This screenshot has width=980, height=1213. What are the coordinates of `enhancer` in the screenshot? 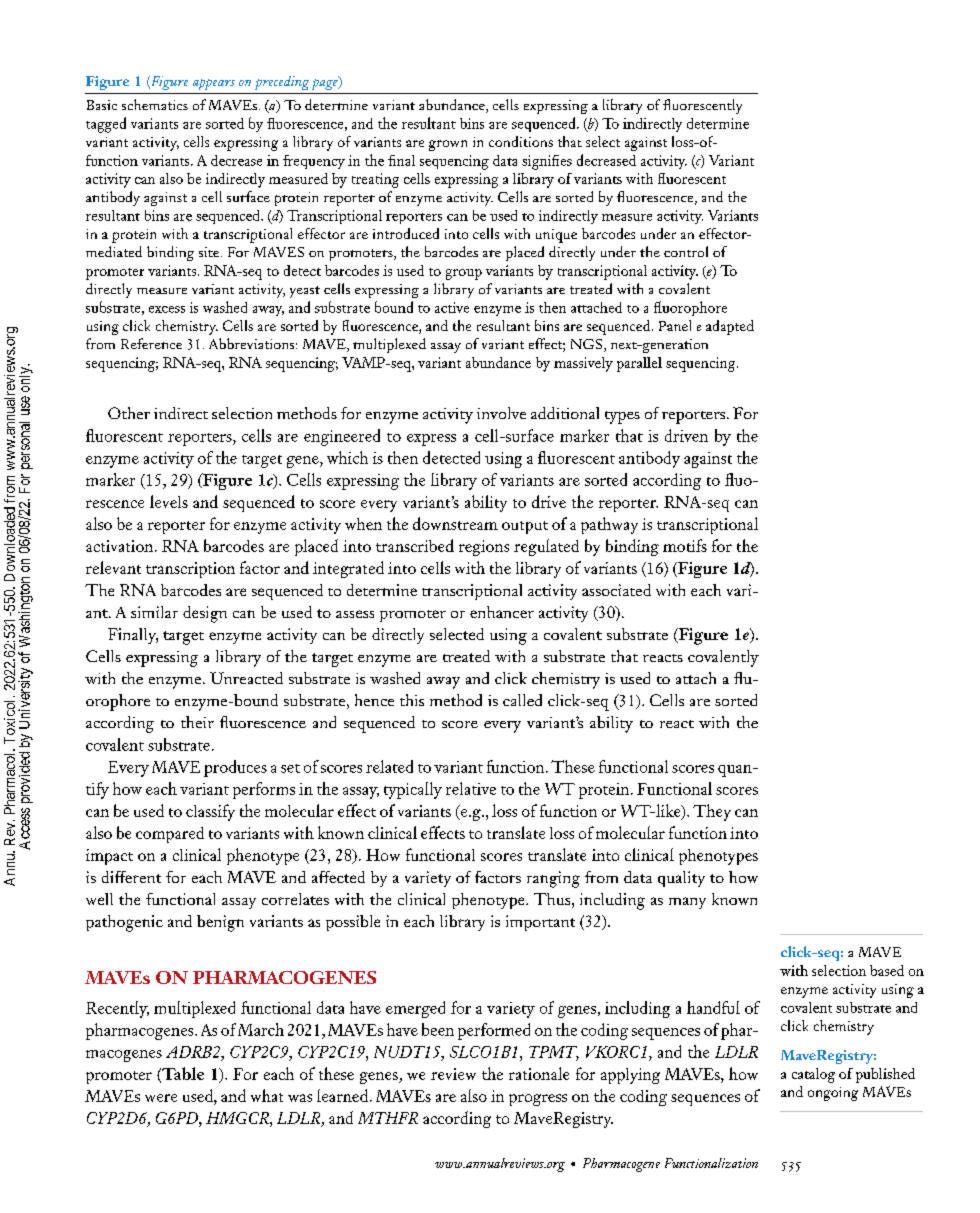 It's located at (502, 612).
